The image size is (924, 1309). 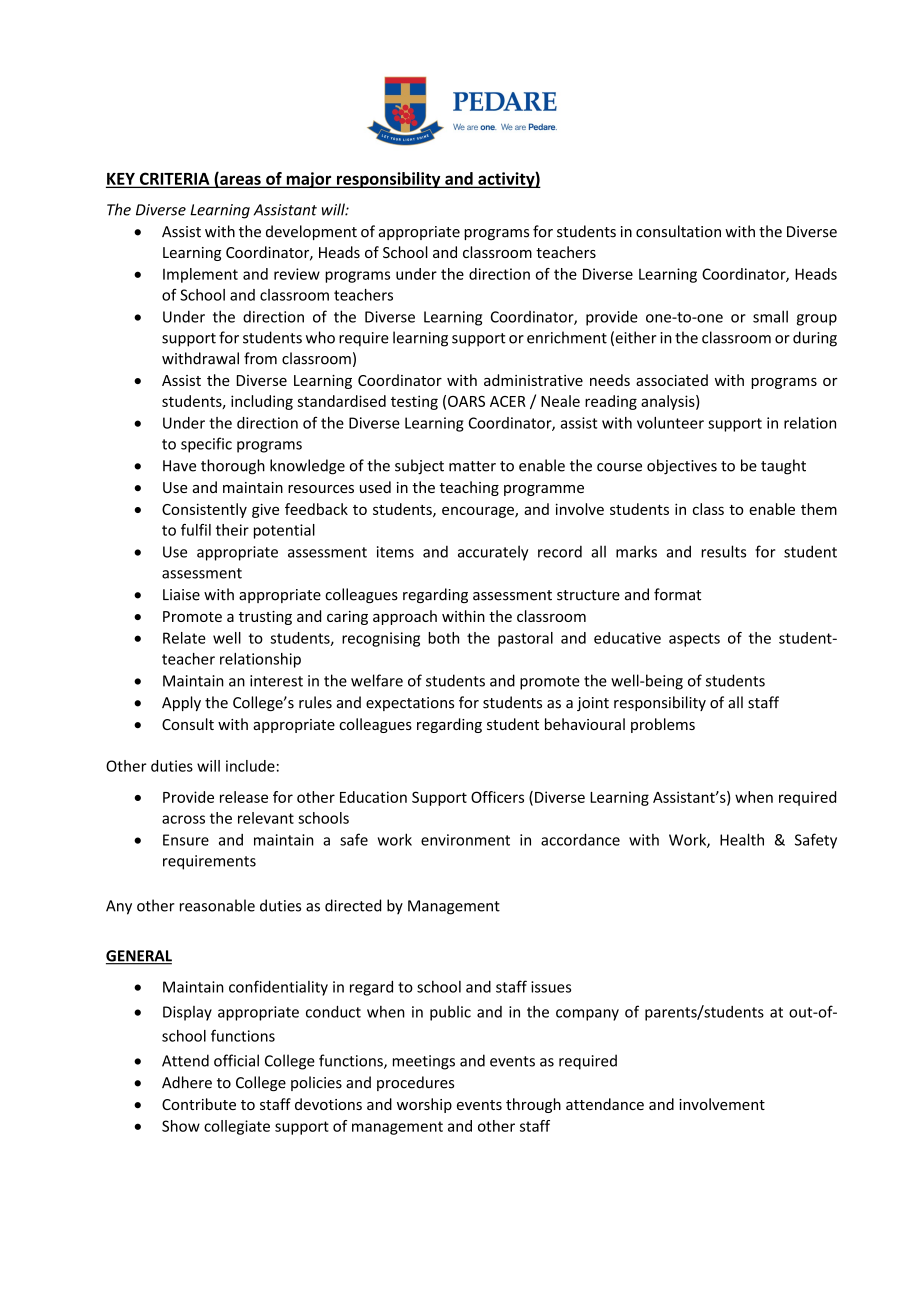 I want to click on volunteer, so click(x=670, y=423).
